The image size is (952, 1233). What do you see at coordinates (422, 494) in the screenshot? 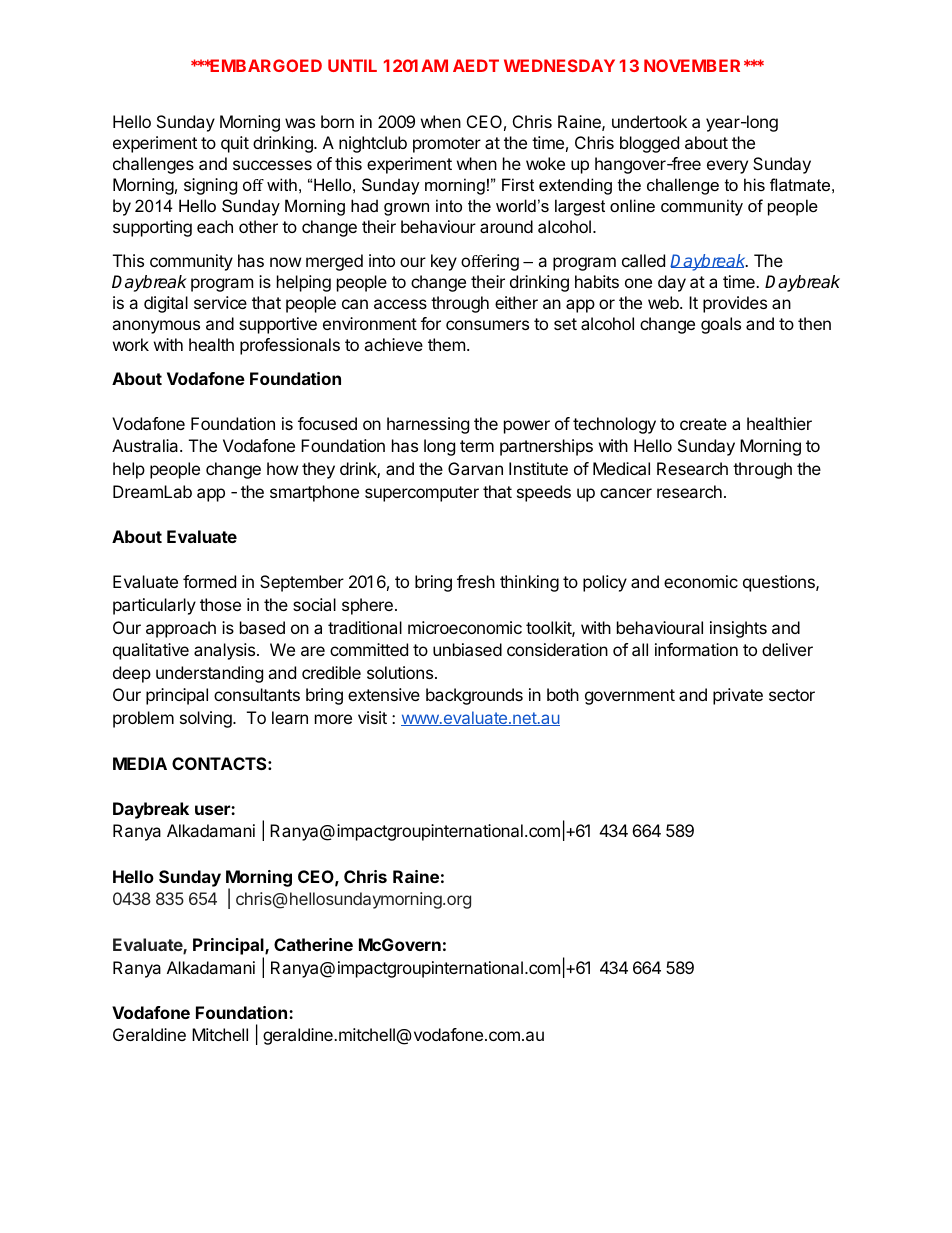
I see `supercomputer` at bounding box center [422, 494].
